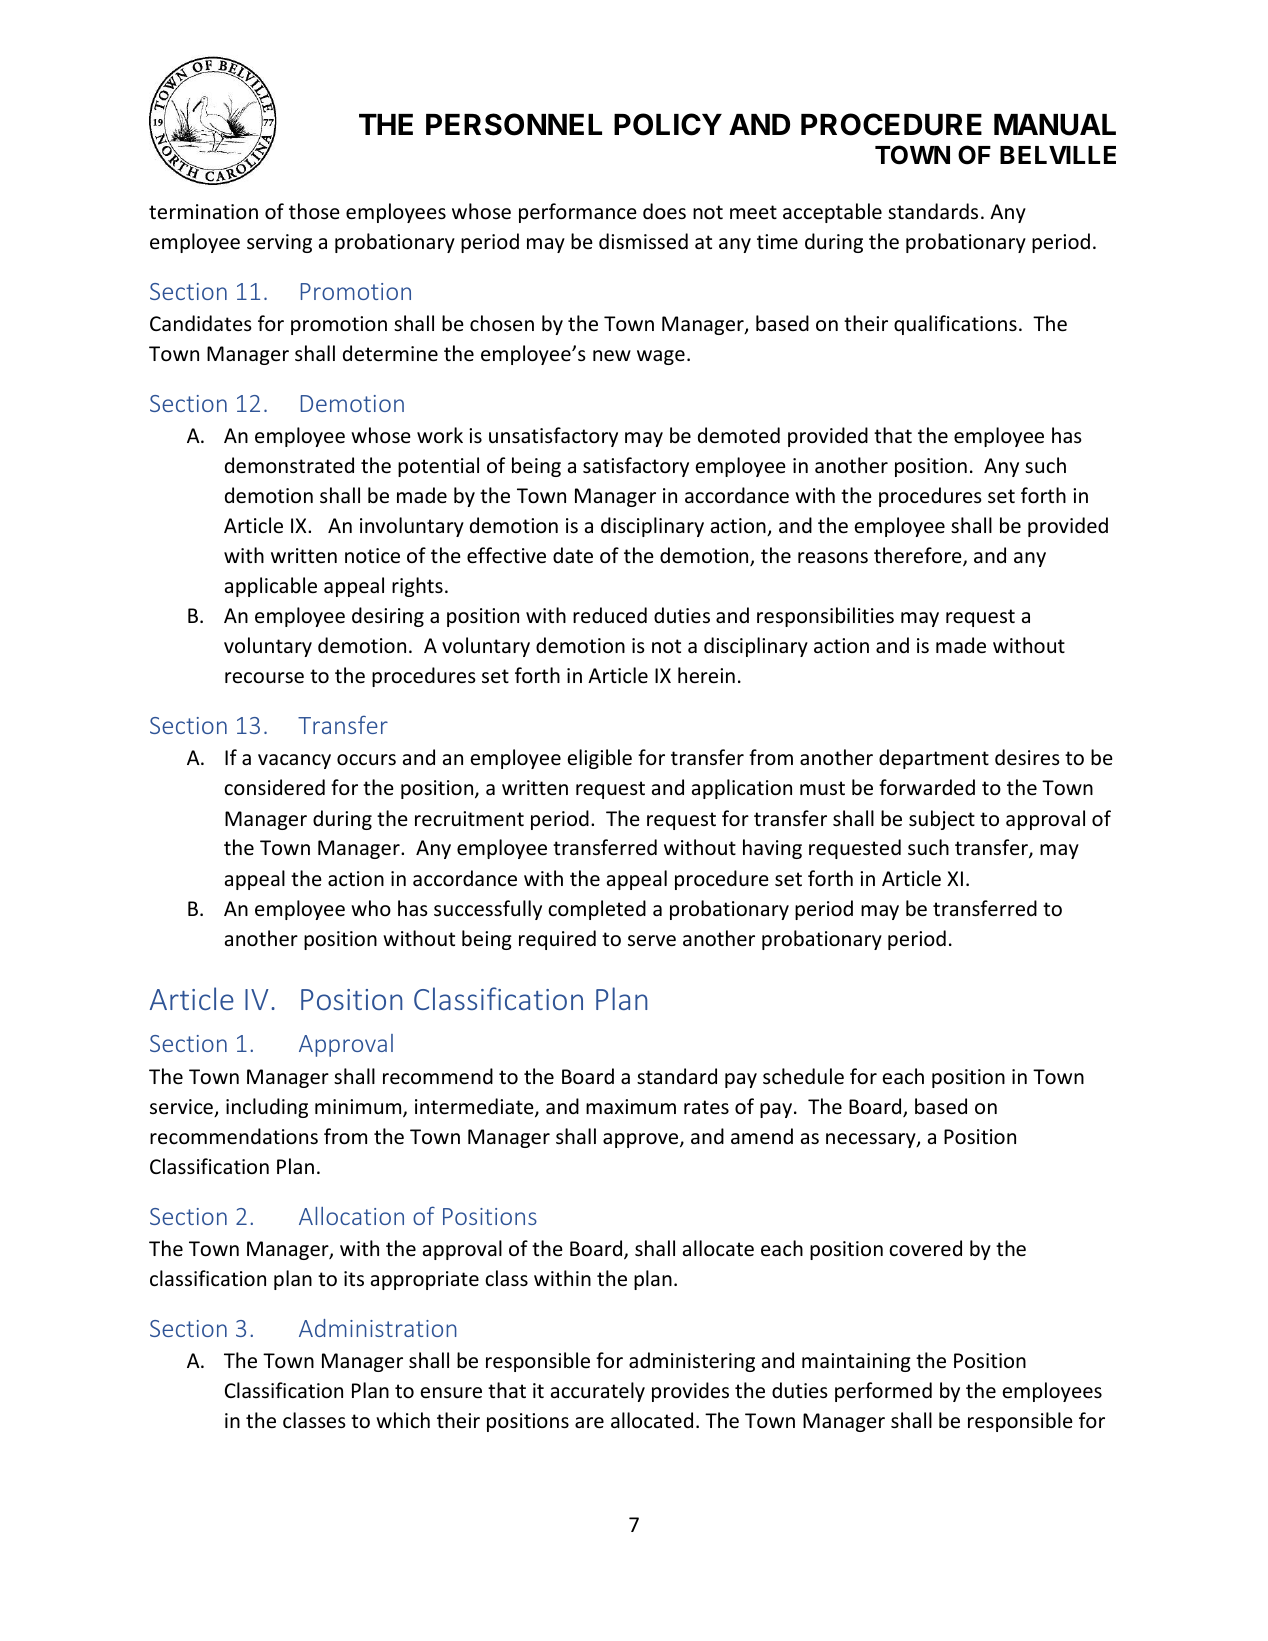  I want to click on POLICY, so click(668, 124).
